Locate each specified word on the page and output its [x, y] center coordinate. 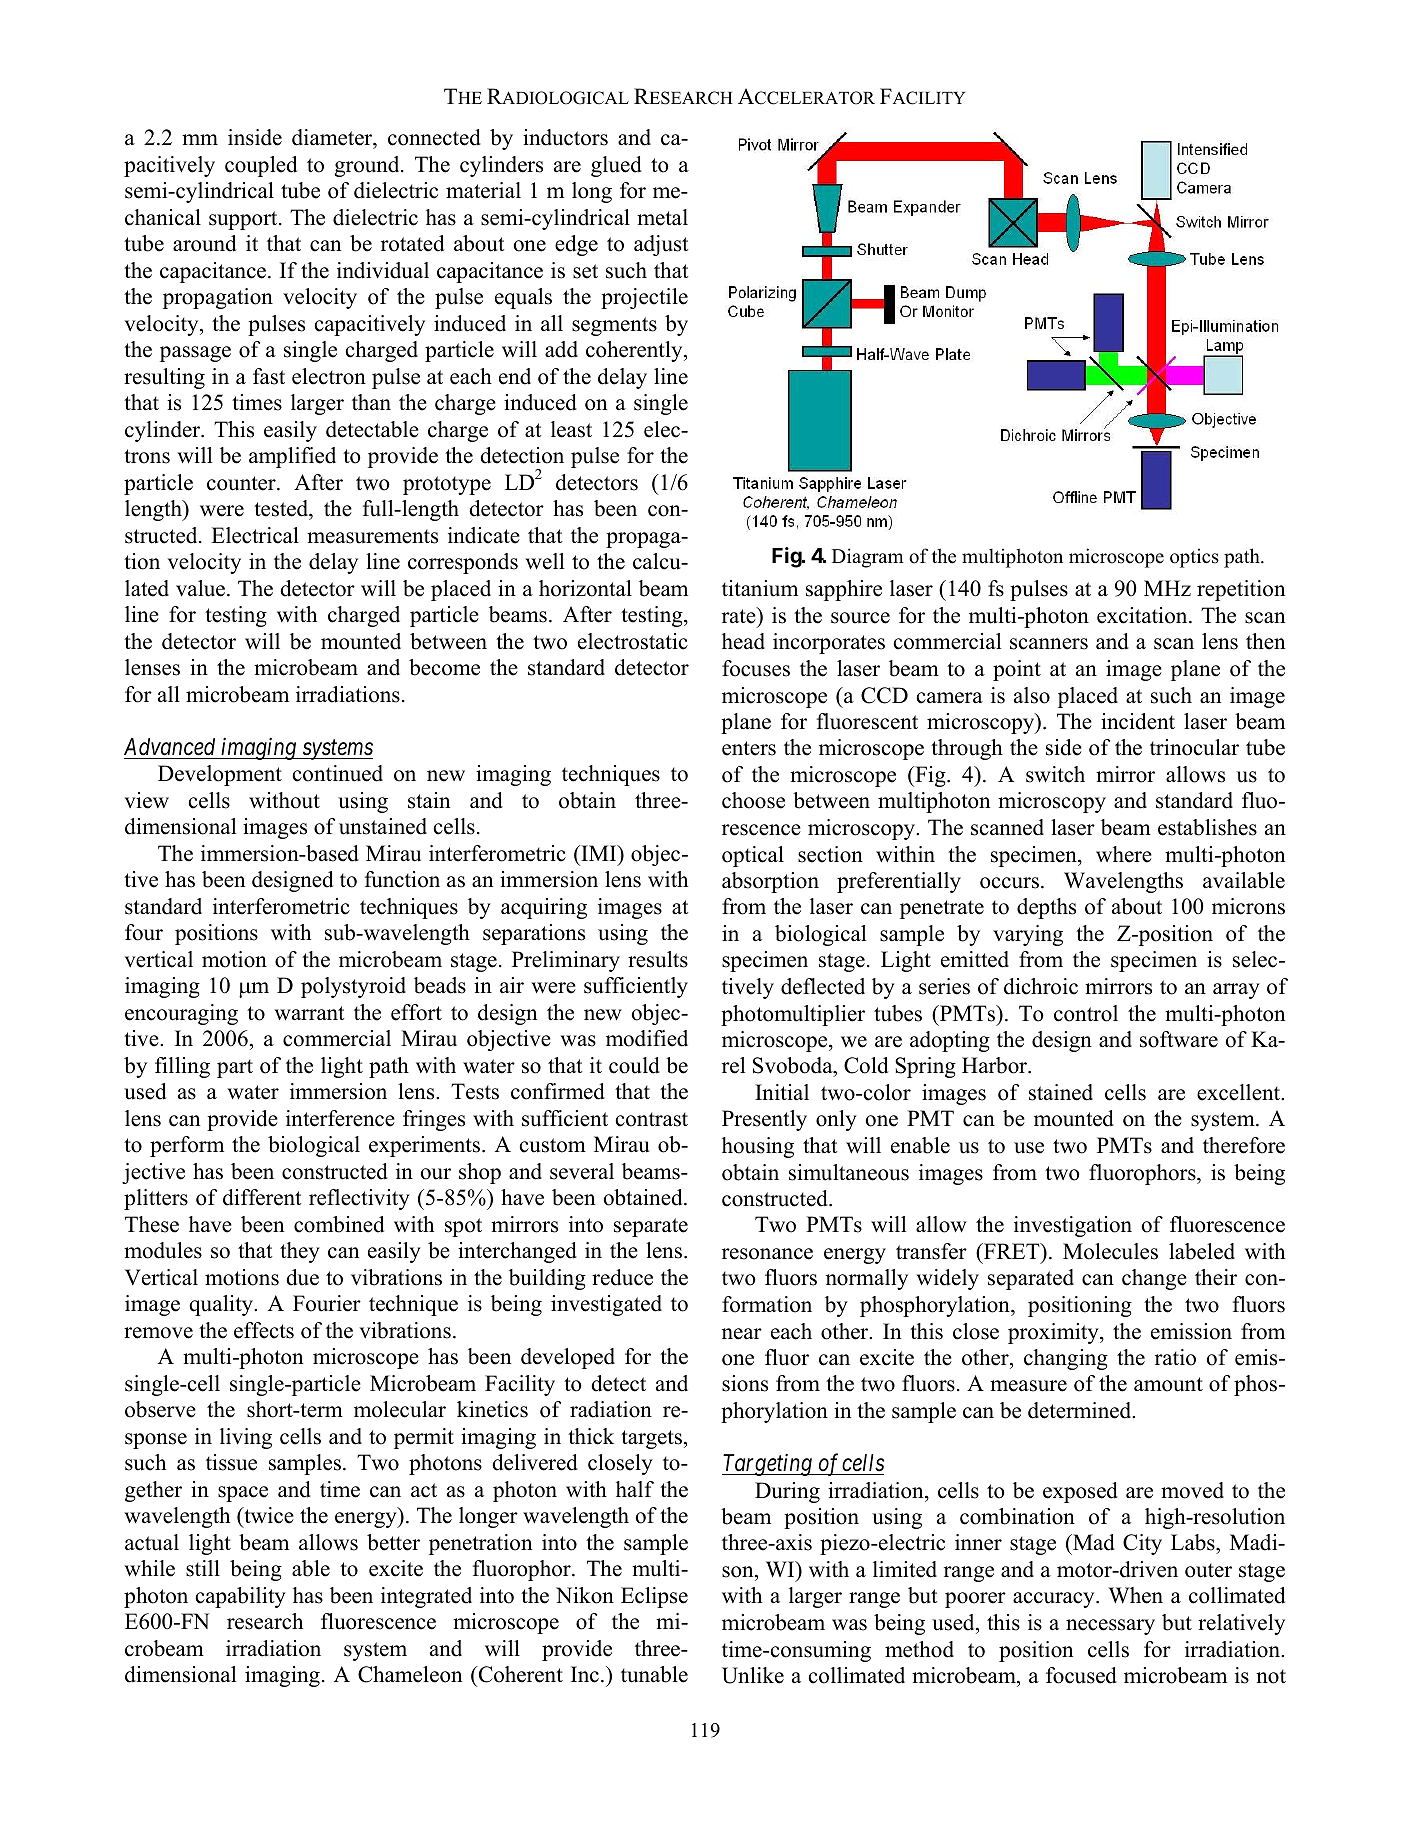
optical [753, 856]
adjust [661, 245]
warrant [309, 1013]
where [1124, 854]
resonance [767, 1254]
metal [662, 217]
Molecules [1110, 1251]
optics [1194, 558]
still [203, 1568]
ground [368, 166]
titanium [760, 588]
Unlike [753, 1675]
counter [242, 483]
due [302, 1277]
